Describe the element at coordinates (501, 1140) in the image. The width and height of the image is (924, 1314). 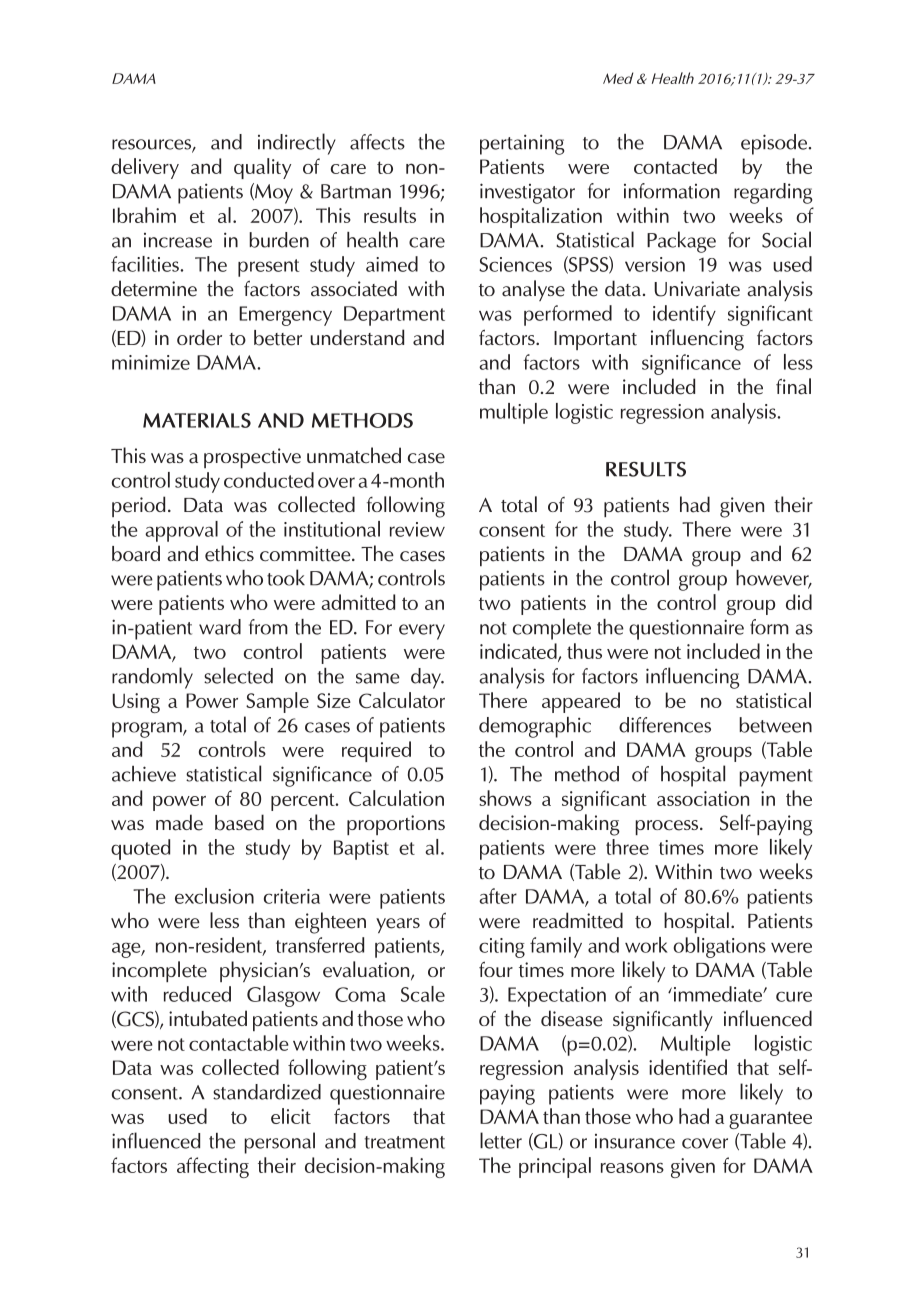
I see `letter` at that location.
